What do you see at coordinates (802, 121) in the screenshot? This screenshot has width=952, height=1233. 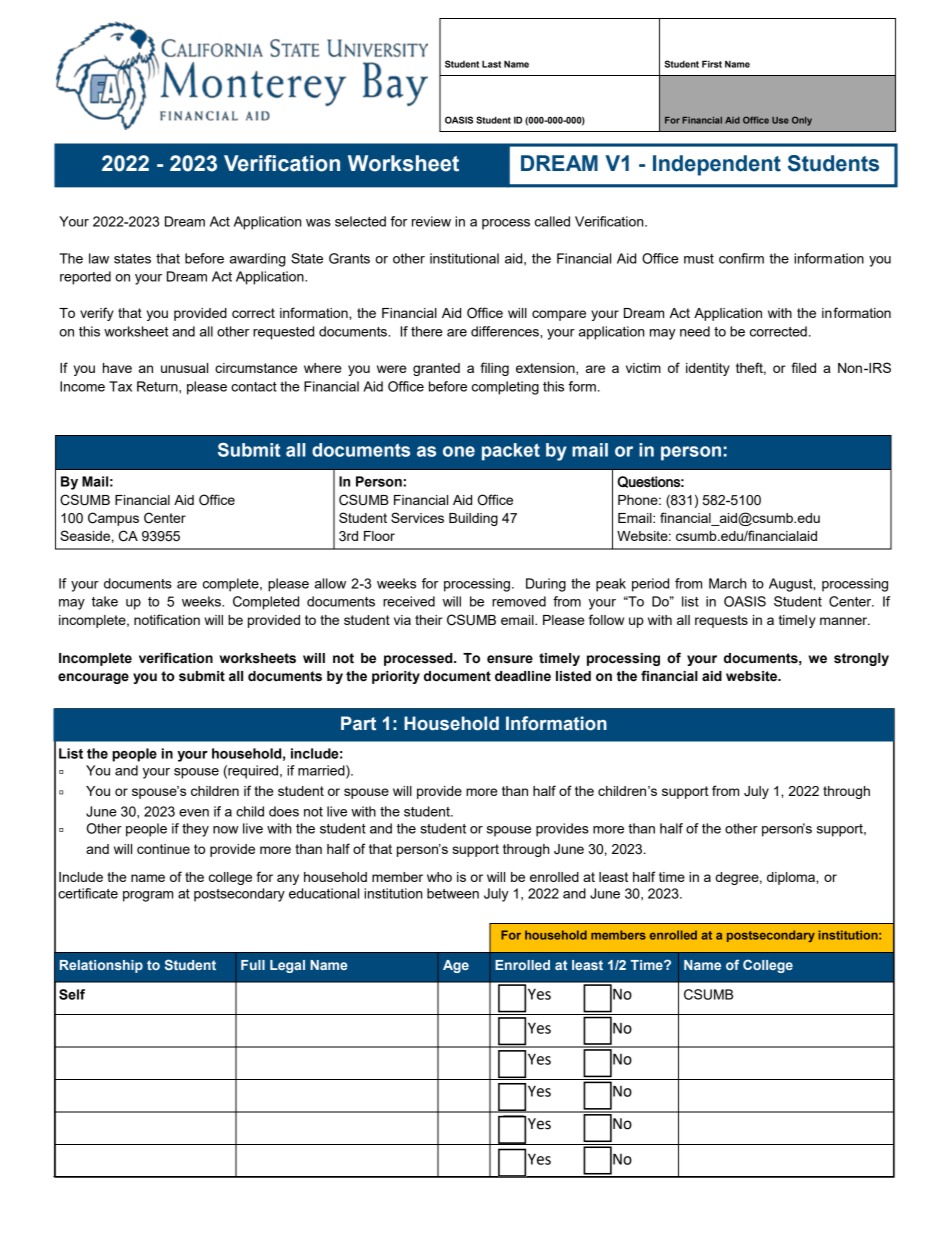 I see `Only` at bounding box center [802, 121].
